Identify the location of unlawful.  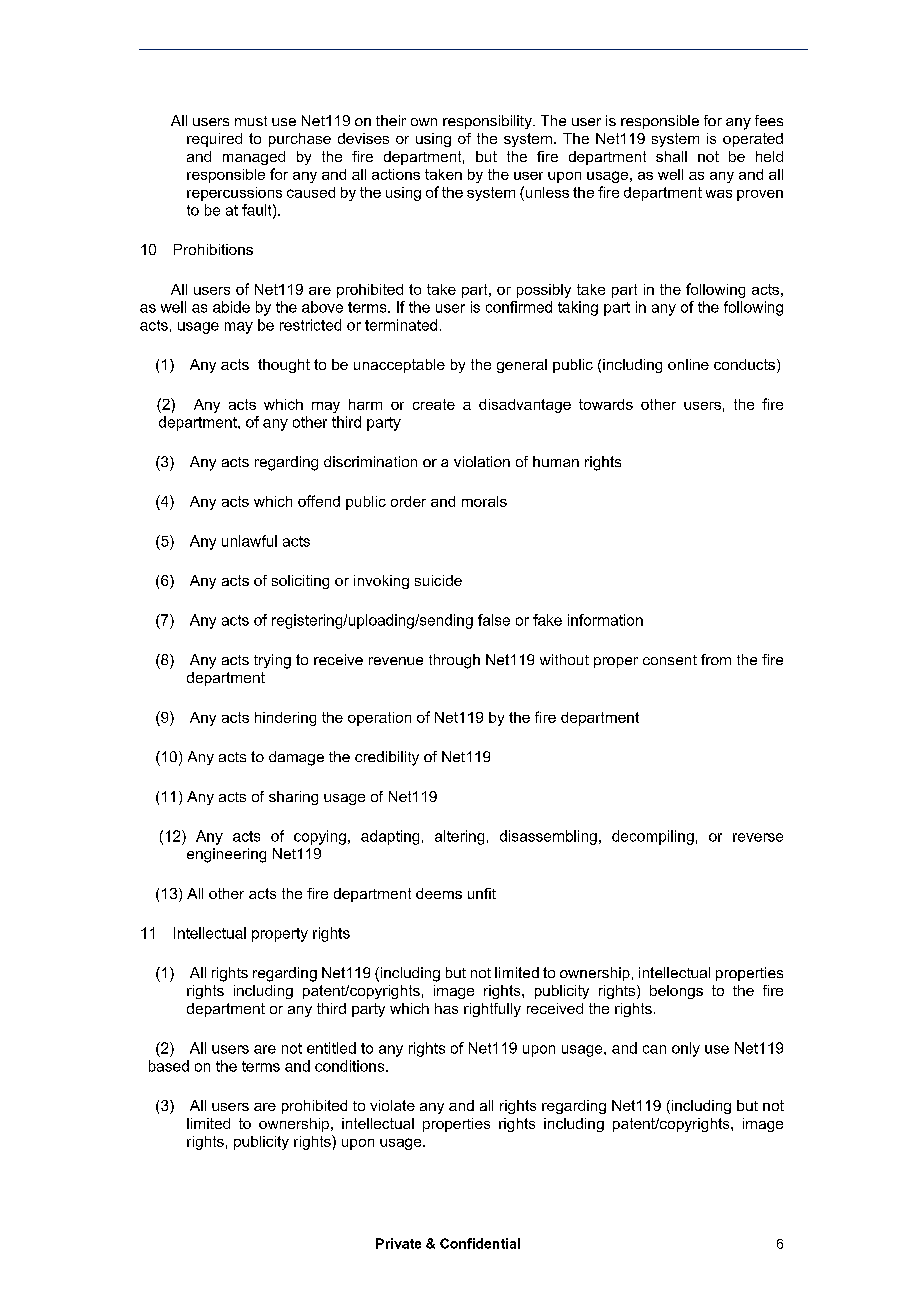
(249, 541).
